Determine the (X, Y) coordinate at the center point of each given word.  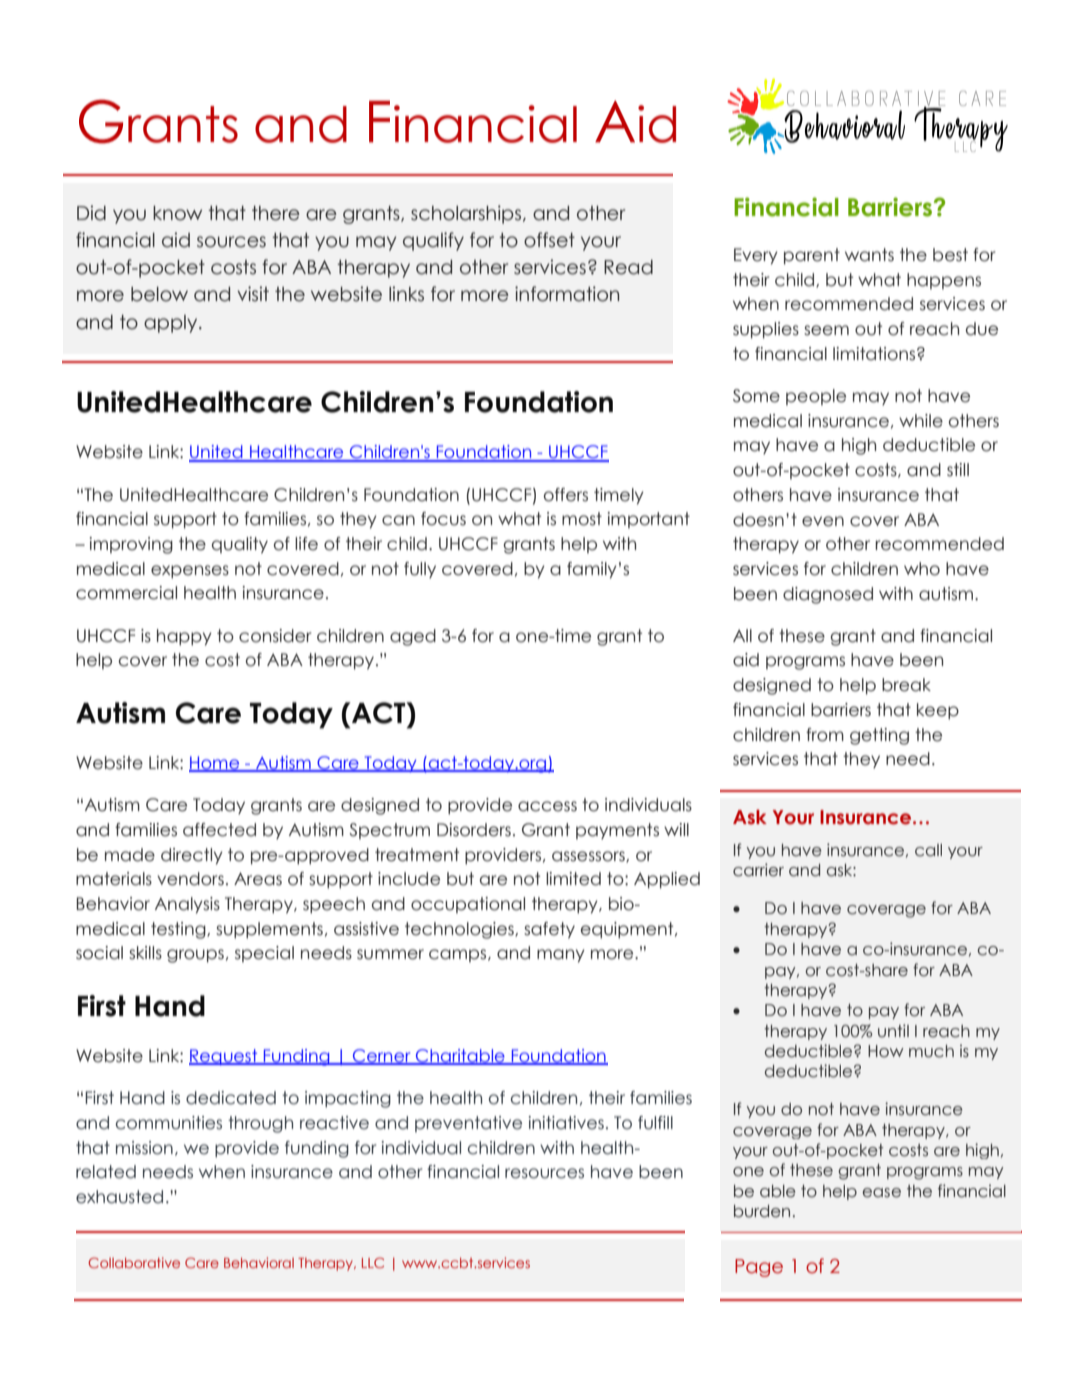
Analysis (187, 905)
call (928, 850)
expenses (190, 572)
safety (549, 930)
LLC (373, 1262)
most (582, 519)
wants (869, 255)
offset (549, 240)
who (922, 569)
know (177, 213)
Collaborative (134, 1262)
